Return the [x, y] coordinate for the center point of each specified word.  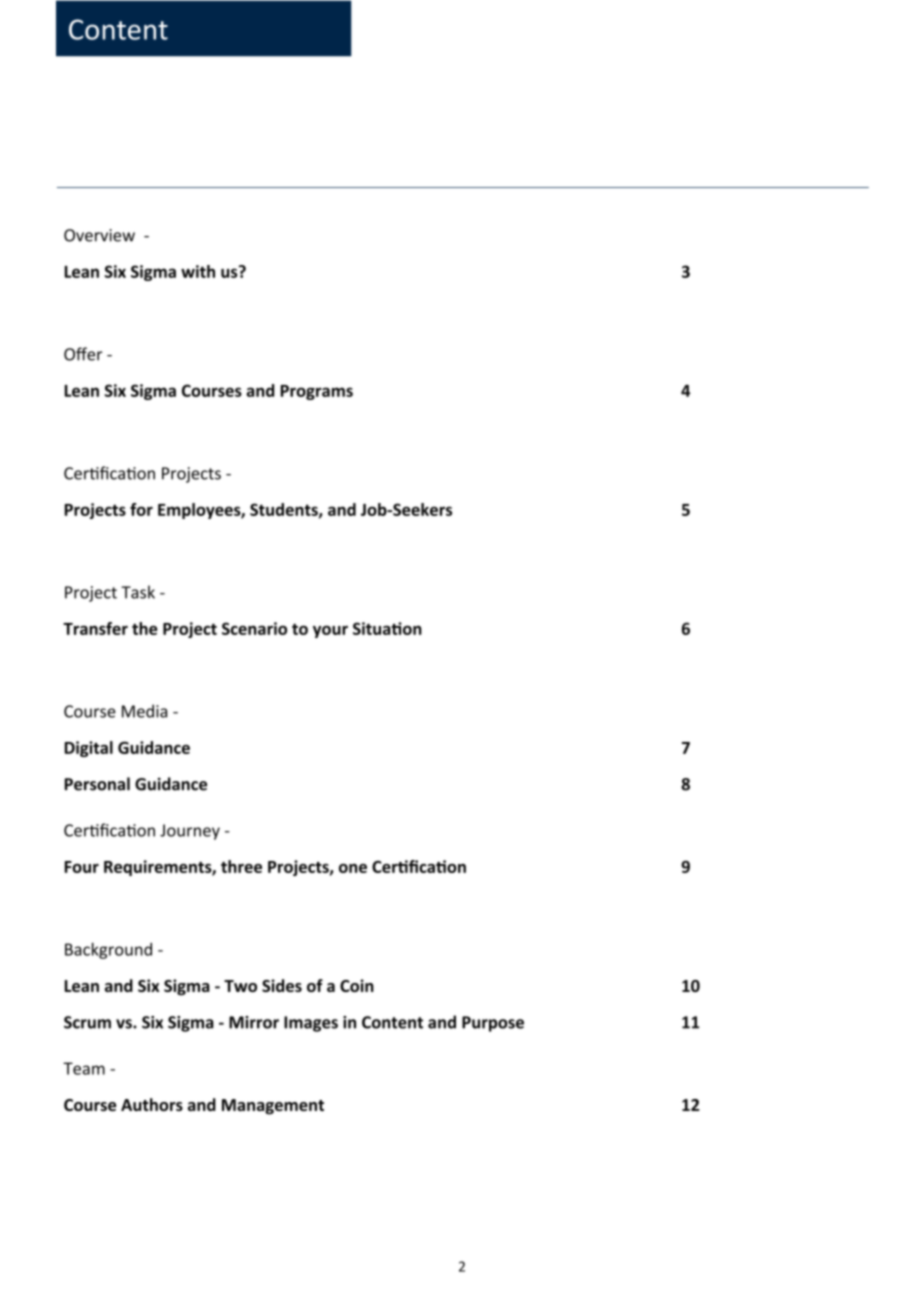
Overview [99, 235]
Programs [317, 392]
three [241, 866]
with [198, 271]
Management [273, 1107]
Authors [152, 1104]
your [330, 631]
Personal [97, 784]
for [141, 509]
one [353, 868]
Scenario [254, 628]
